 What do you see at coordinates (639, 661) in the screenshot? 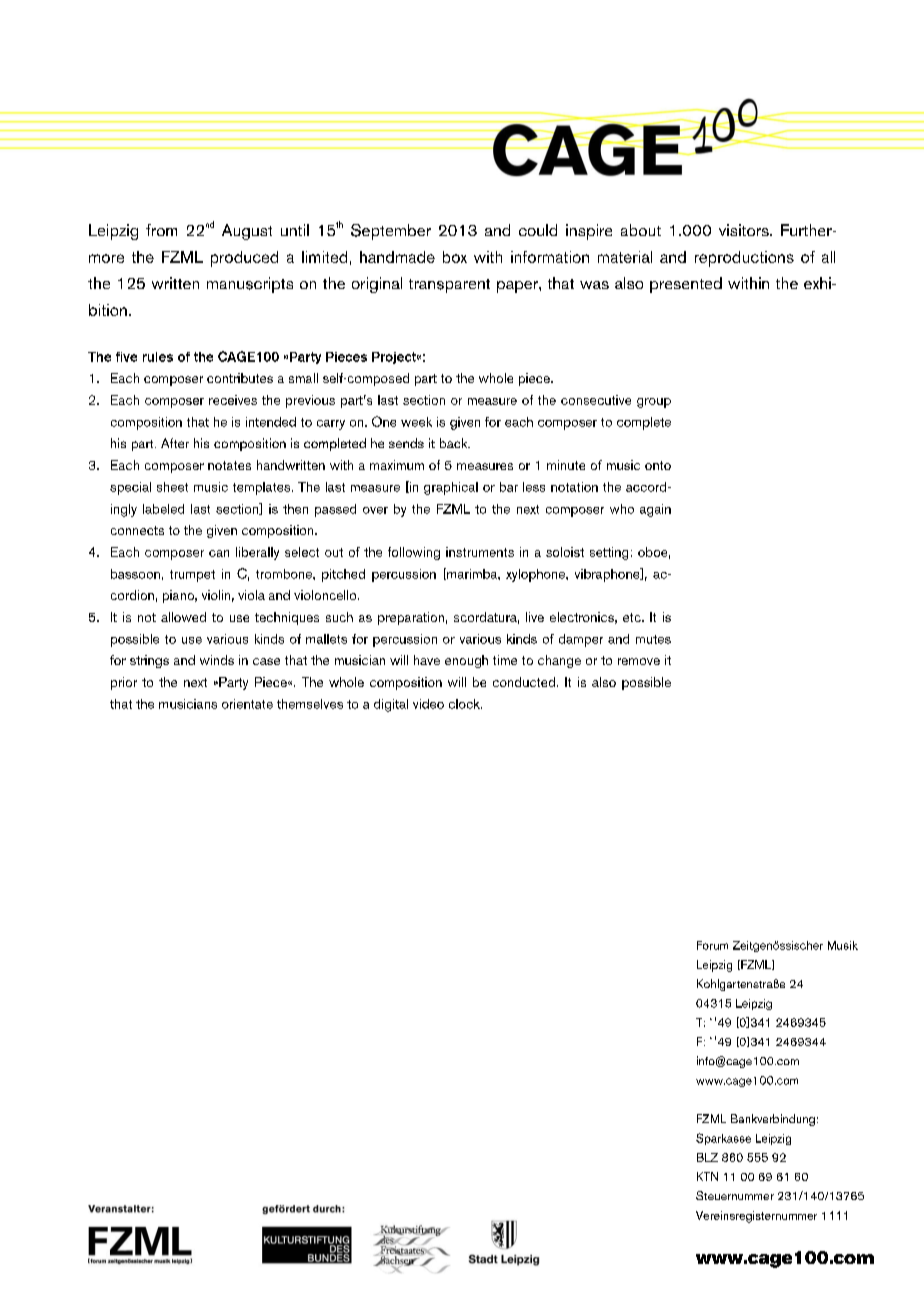
I see `remove` at bounding box center [639, 661].
